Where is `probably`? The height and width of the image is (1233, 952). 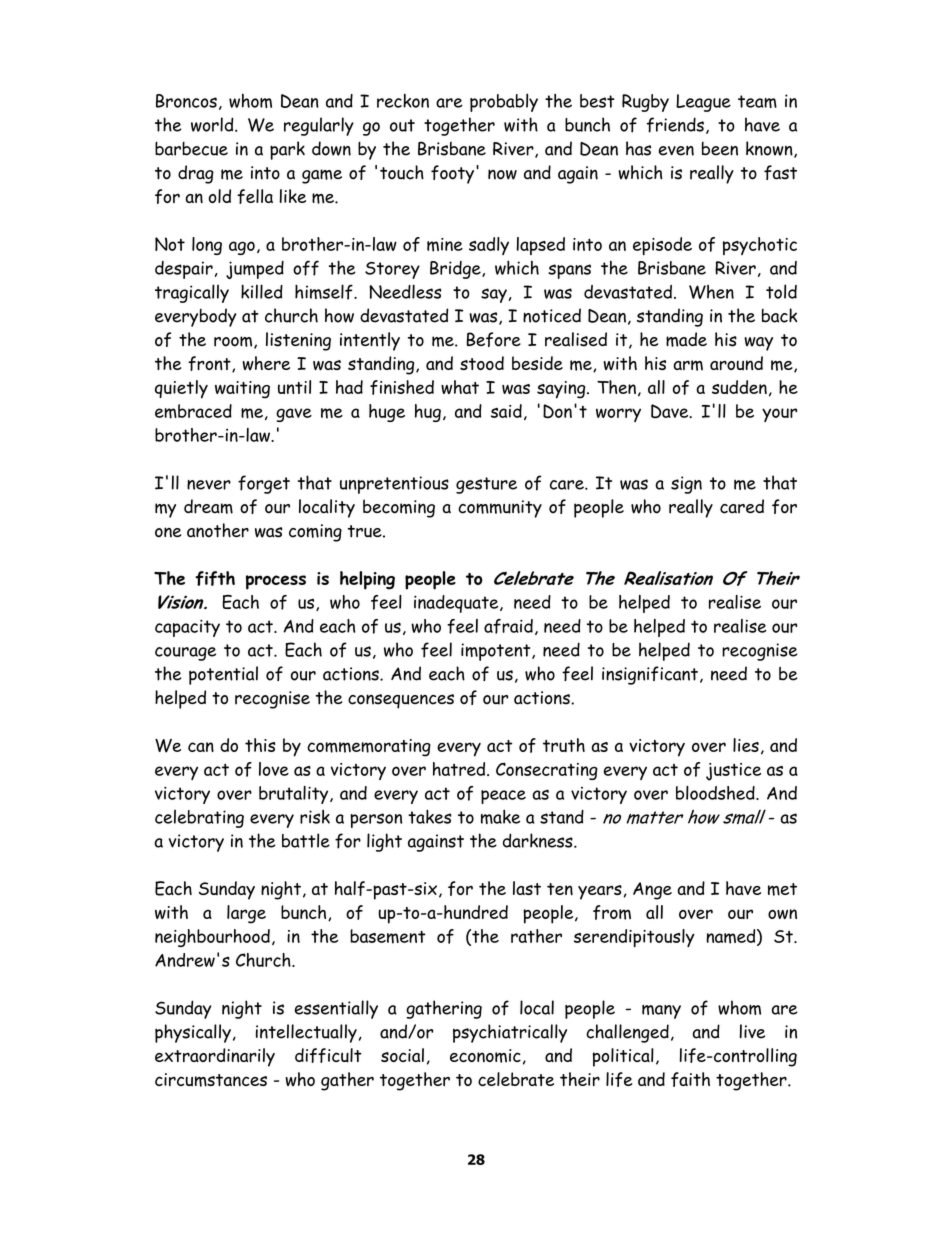
probably is located at coordinates (504, 102).
